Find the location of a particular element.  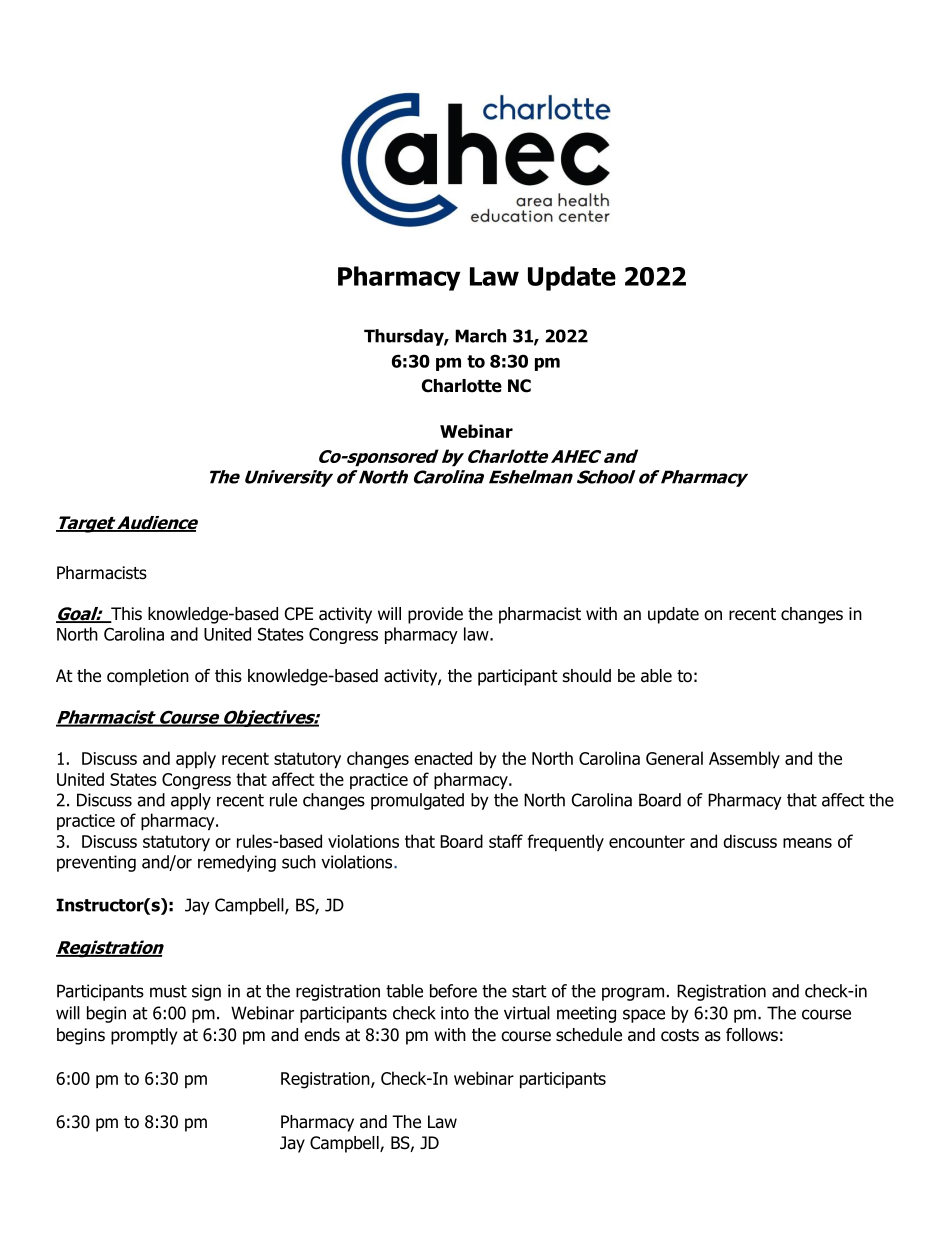

staff is located at coordinates (506, 841).
